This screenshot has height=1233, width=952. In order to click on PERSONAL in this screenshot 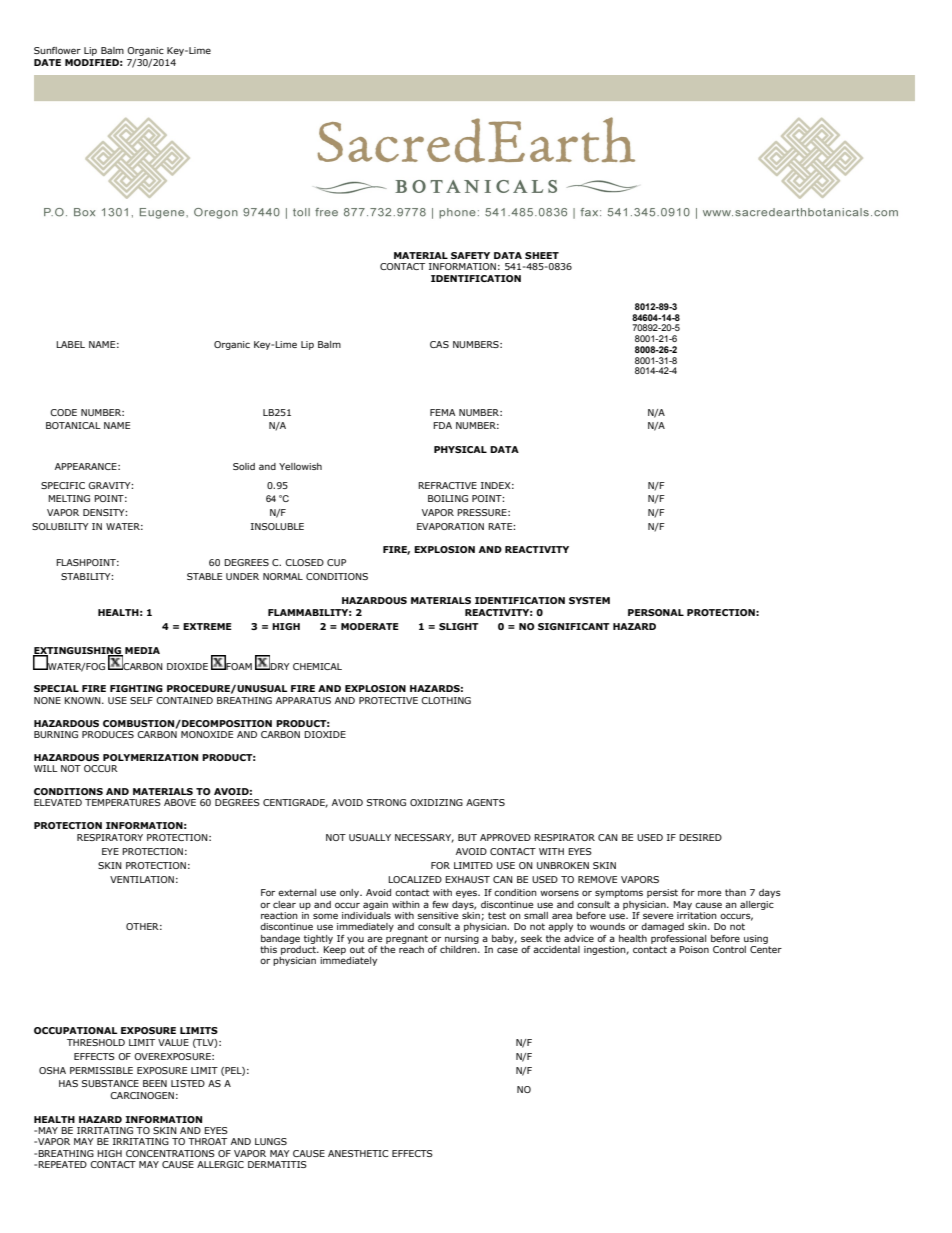, I will do `click(656, 612)`.
